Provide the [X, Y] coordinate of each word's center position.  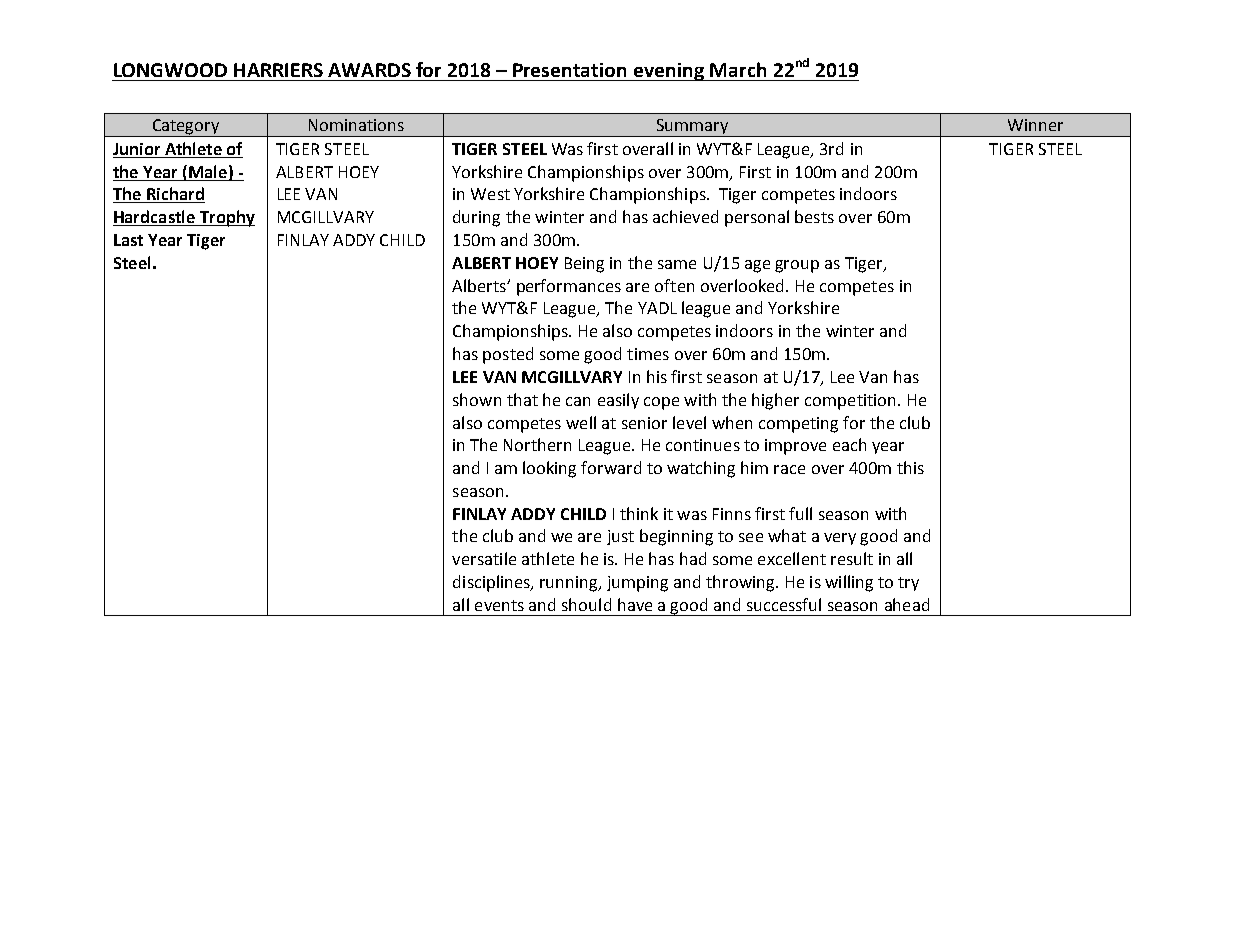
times [648, 354]
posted [508, 355]
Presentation [569, 70]
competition [850, 402]
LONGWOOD [170, 70]
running [570, 584]
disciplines [493, 583]
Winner [1035, 125]
